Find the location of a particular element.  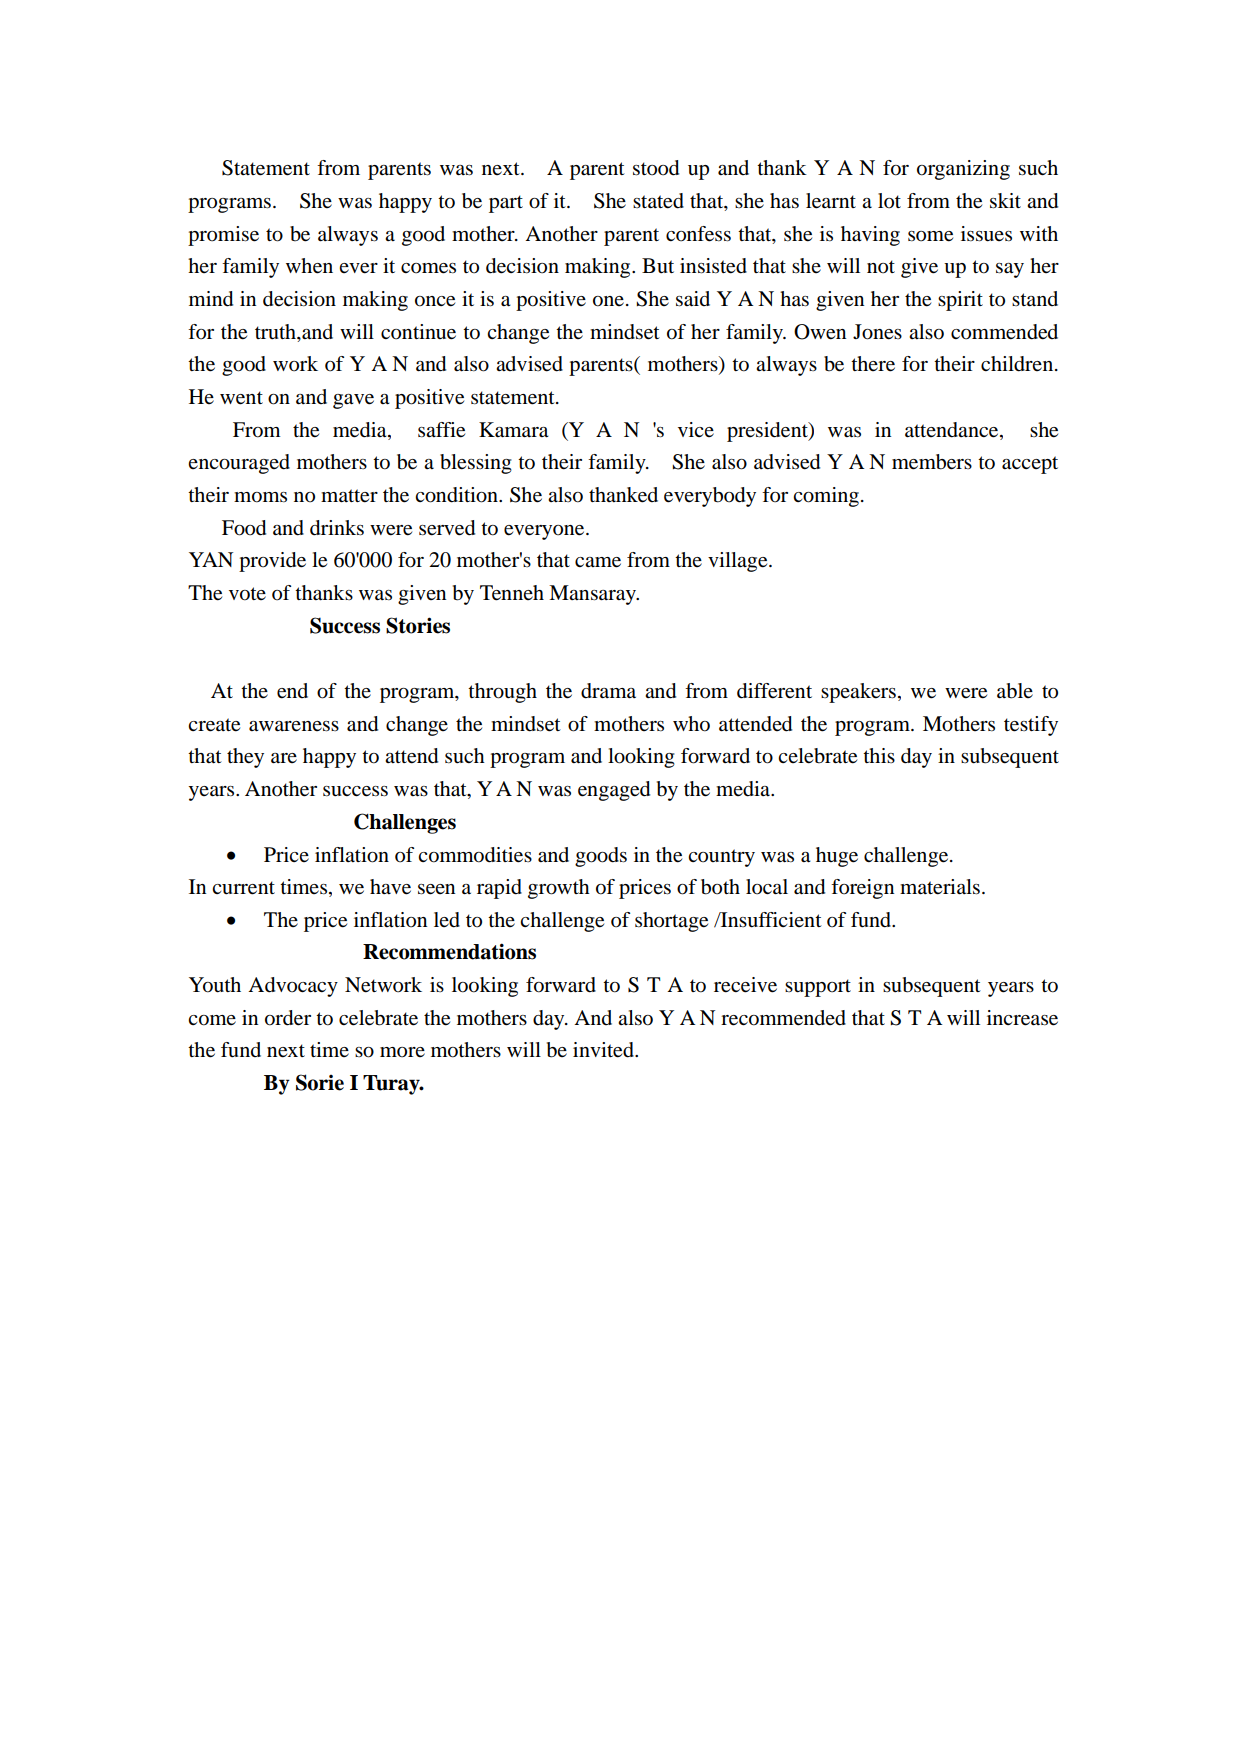

awareness is located at coordinates (294, 726).
